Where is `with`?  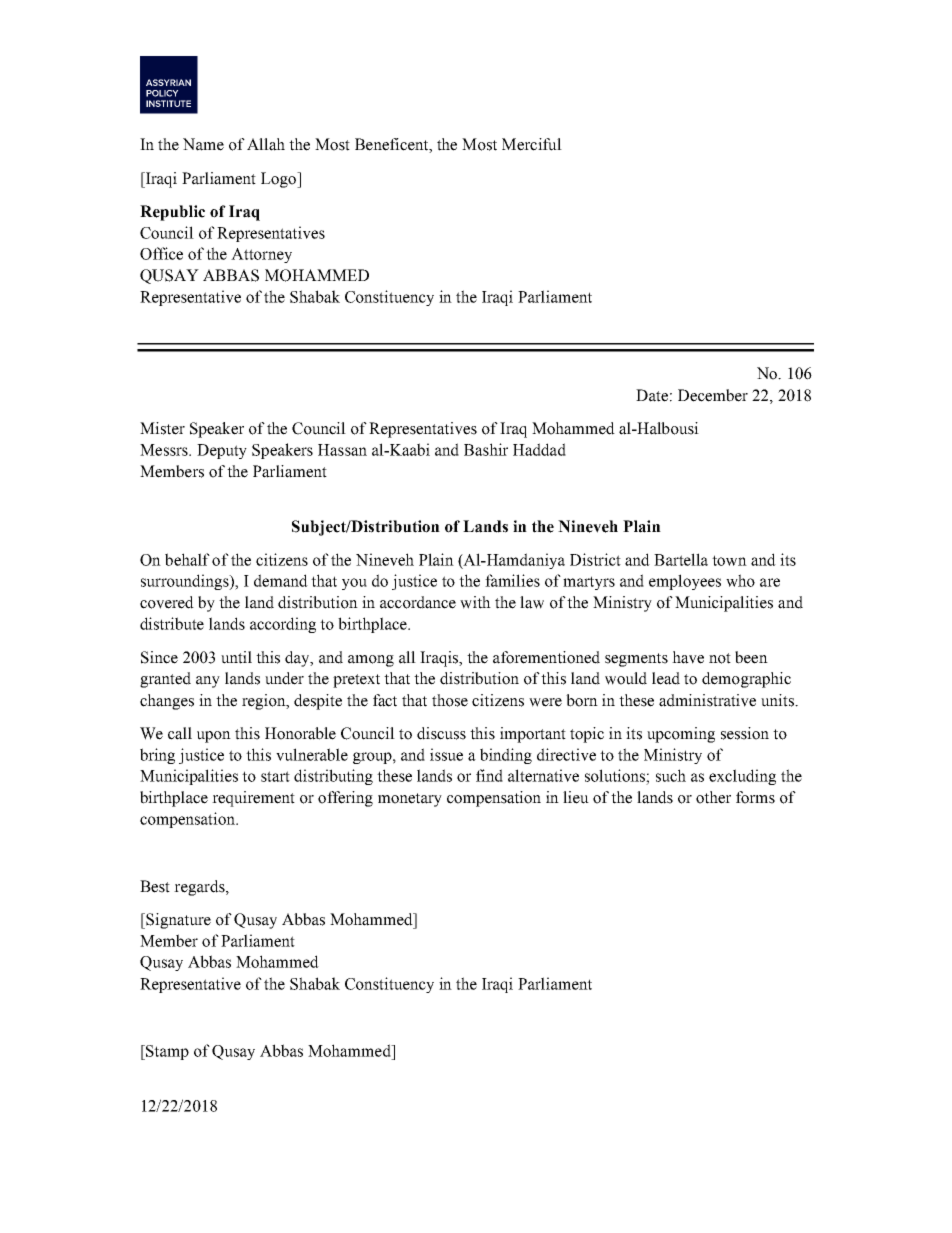
with is located at coordinates (475, 602).
